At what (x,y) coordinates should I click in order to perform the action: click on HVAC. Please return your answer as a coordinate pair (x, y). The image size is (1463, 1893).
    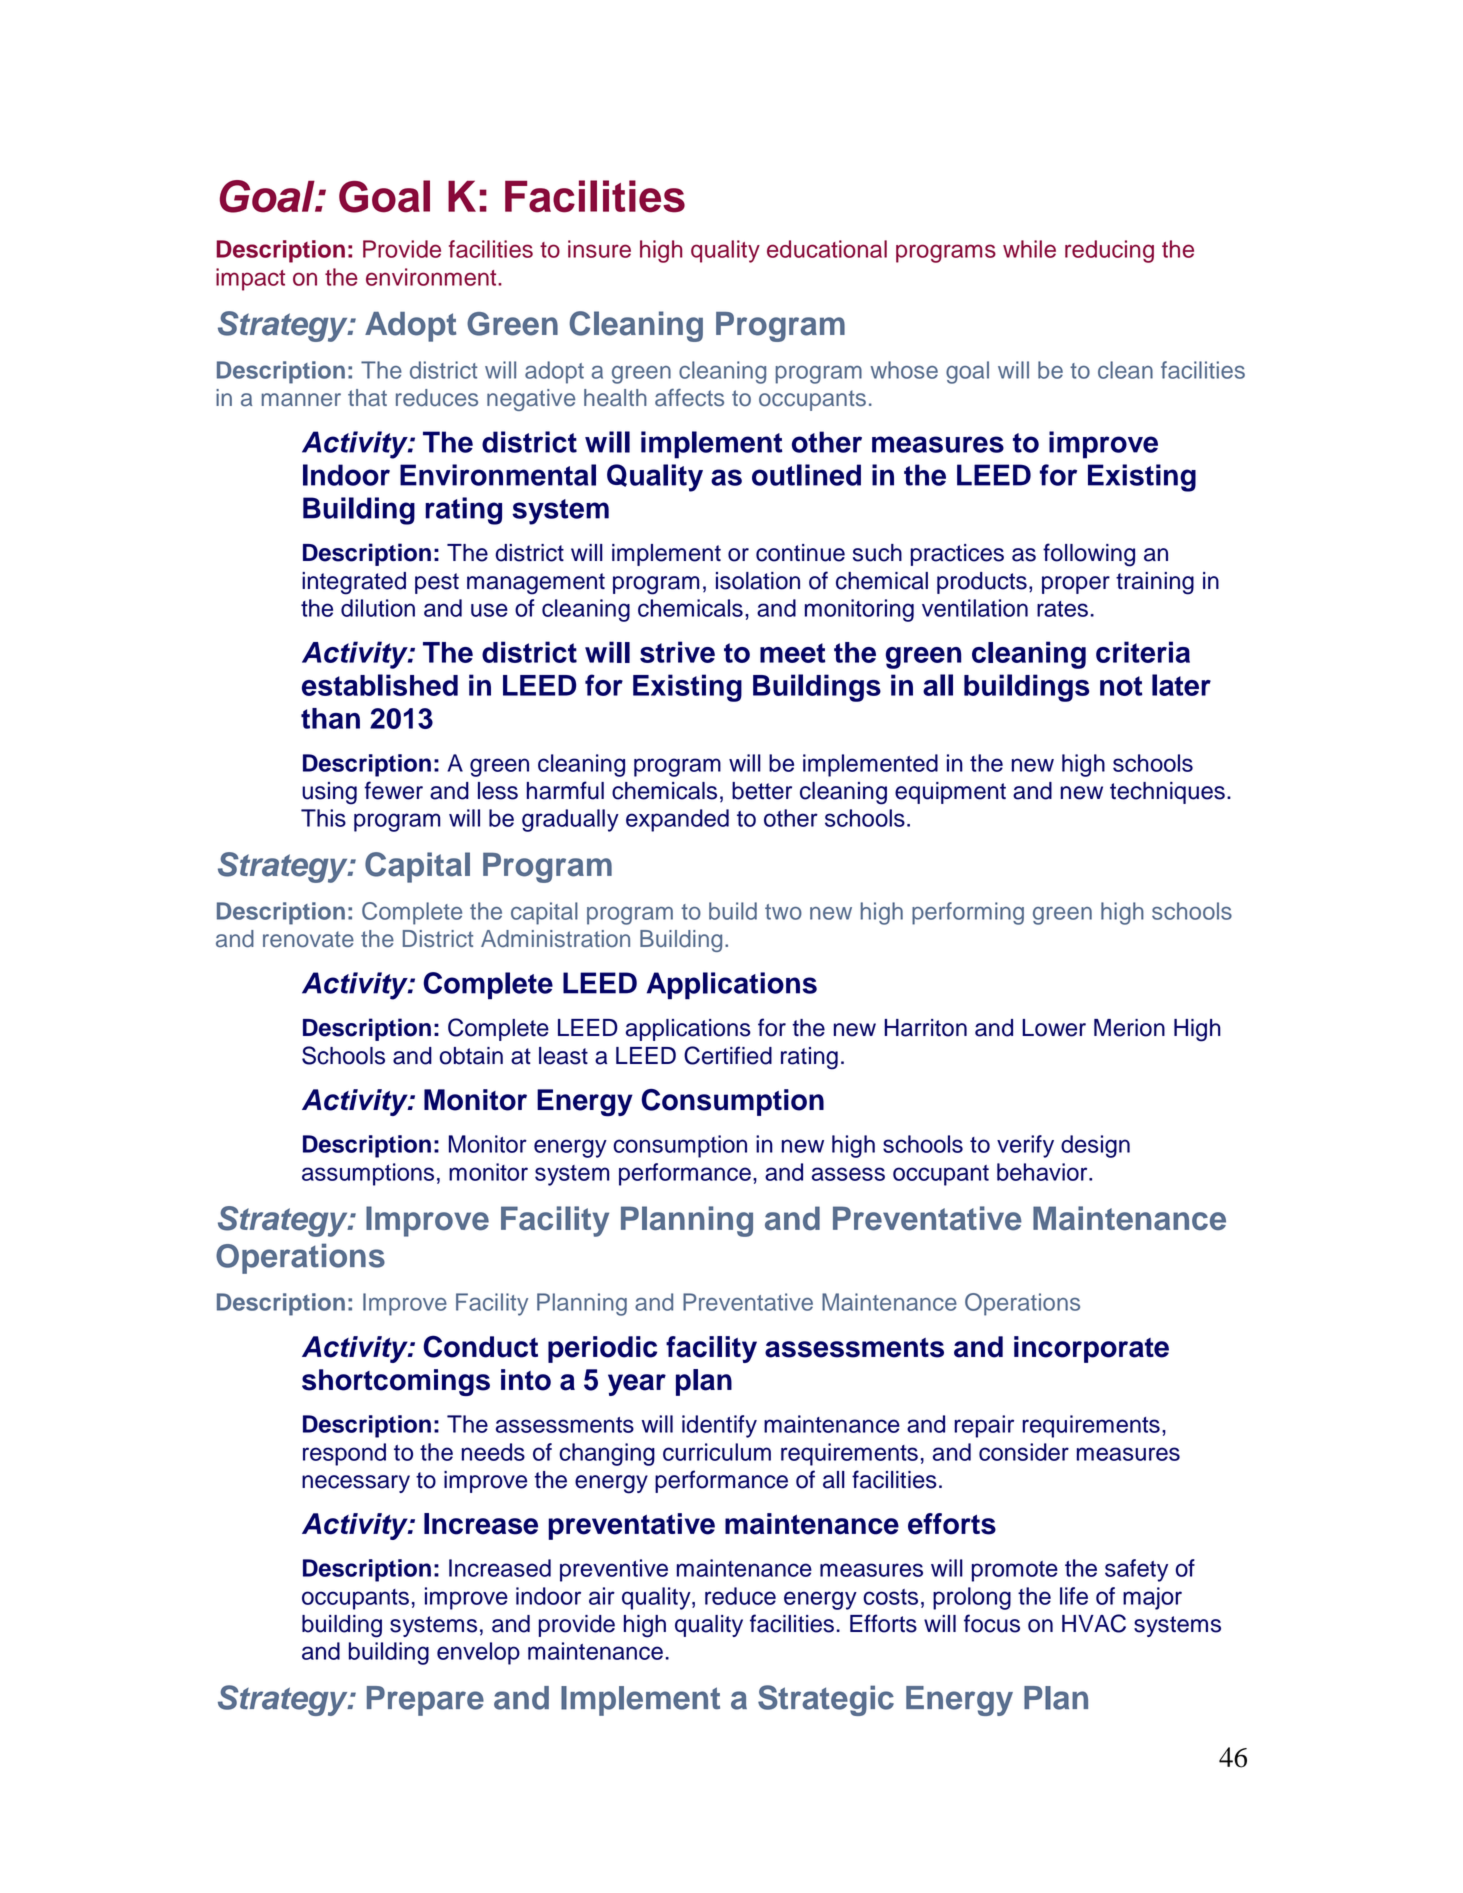
    Looking at the image, I should click on (1094, 1623).
